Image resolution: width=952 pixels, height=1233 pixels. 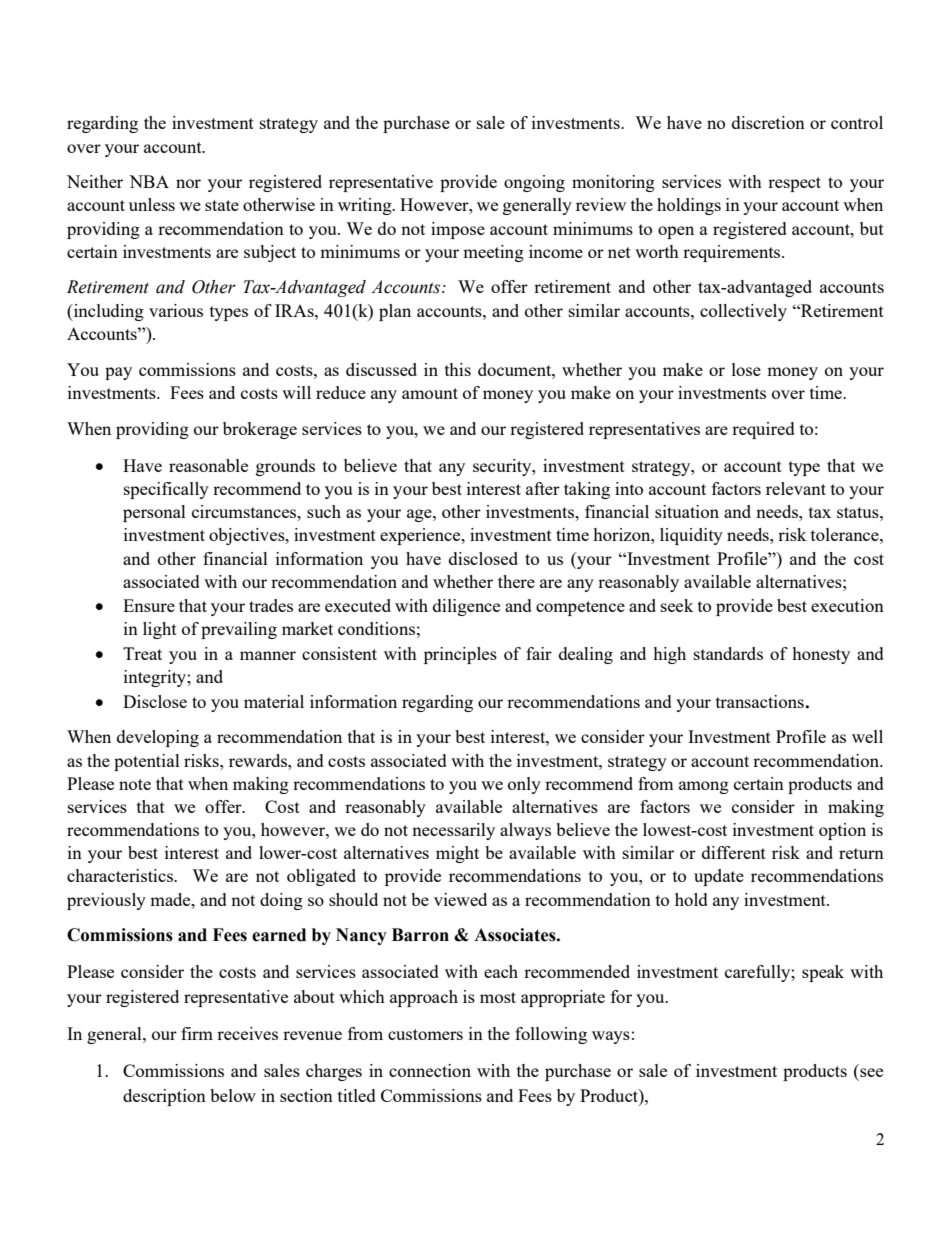 What do you see at coordinates (768, 122) in the screenshot?
I see `discretion` at bounding box center [768, 122].
